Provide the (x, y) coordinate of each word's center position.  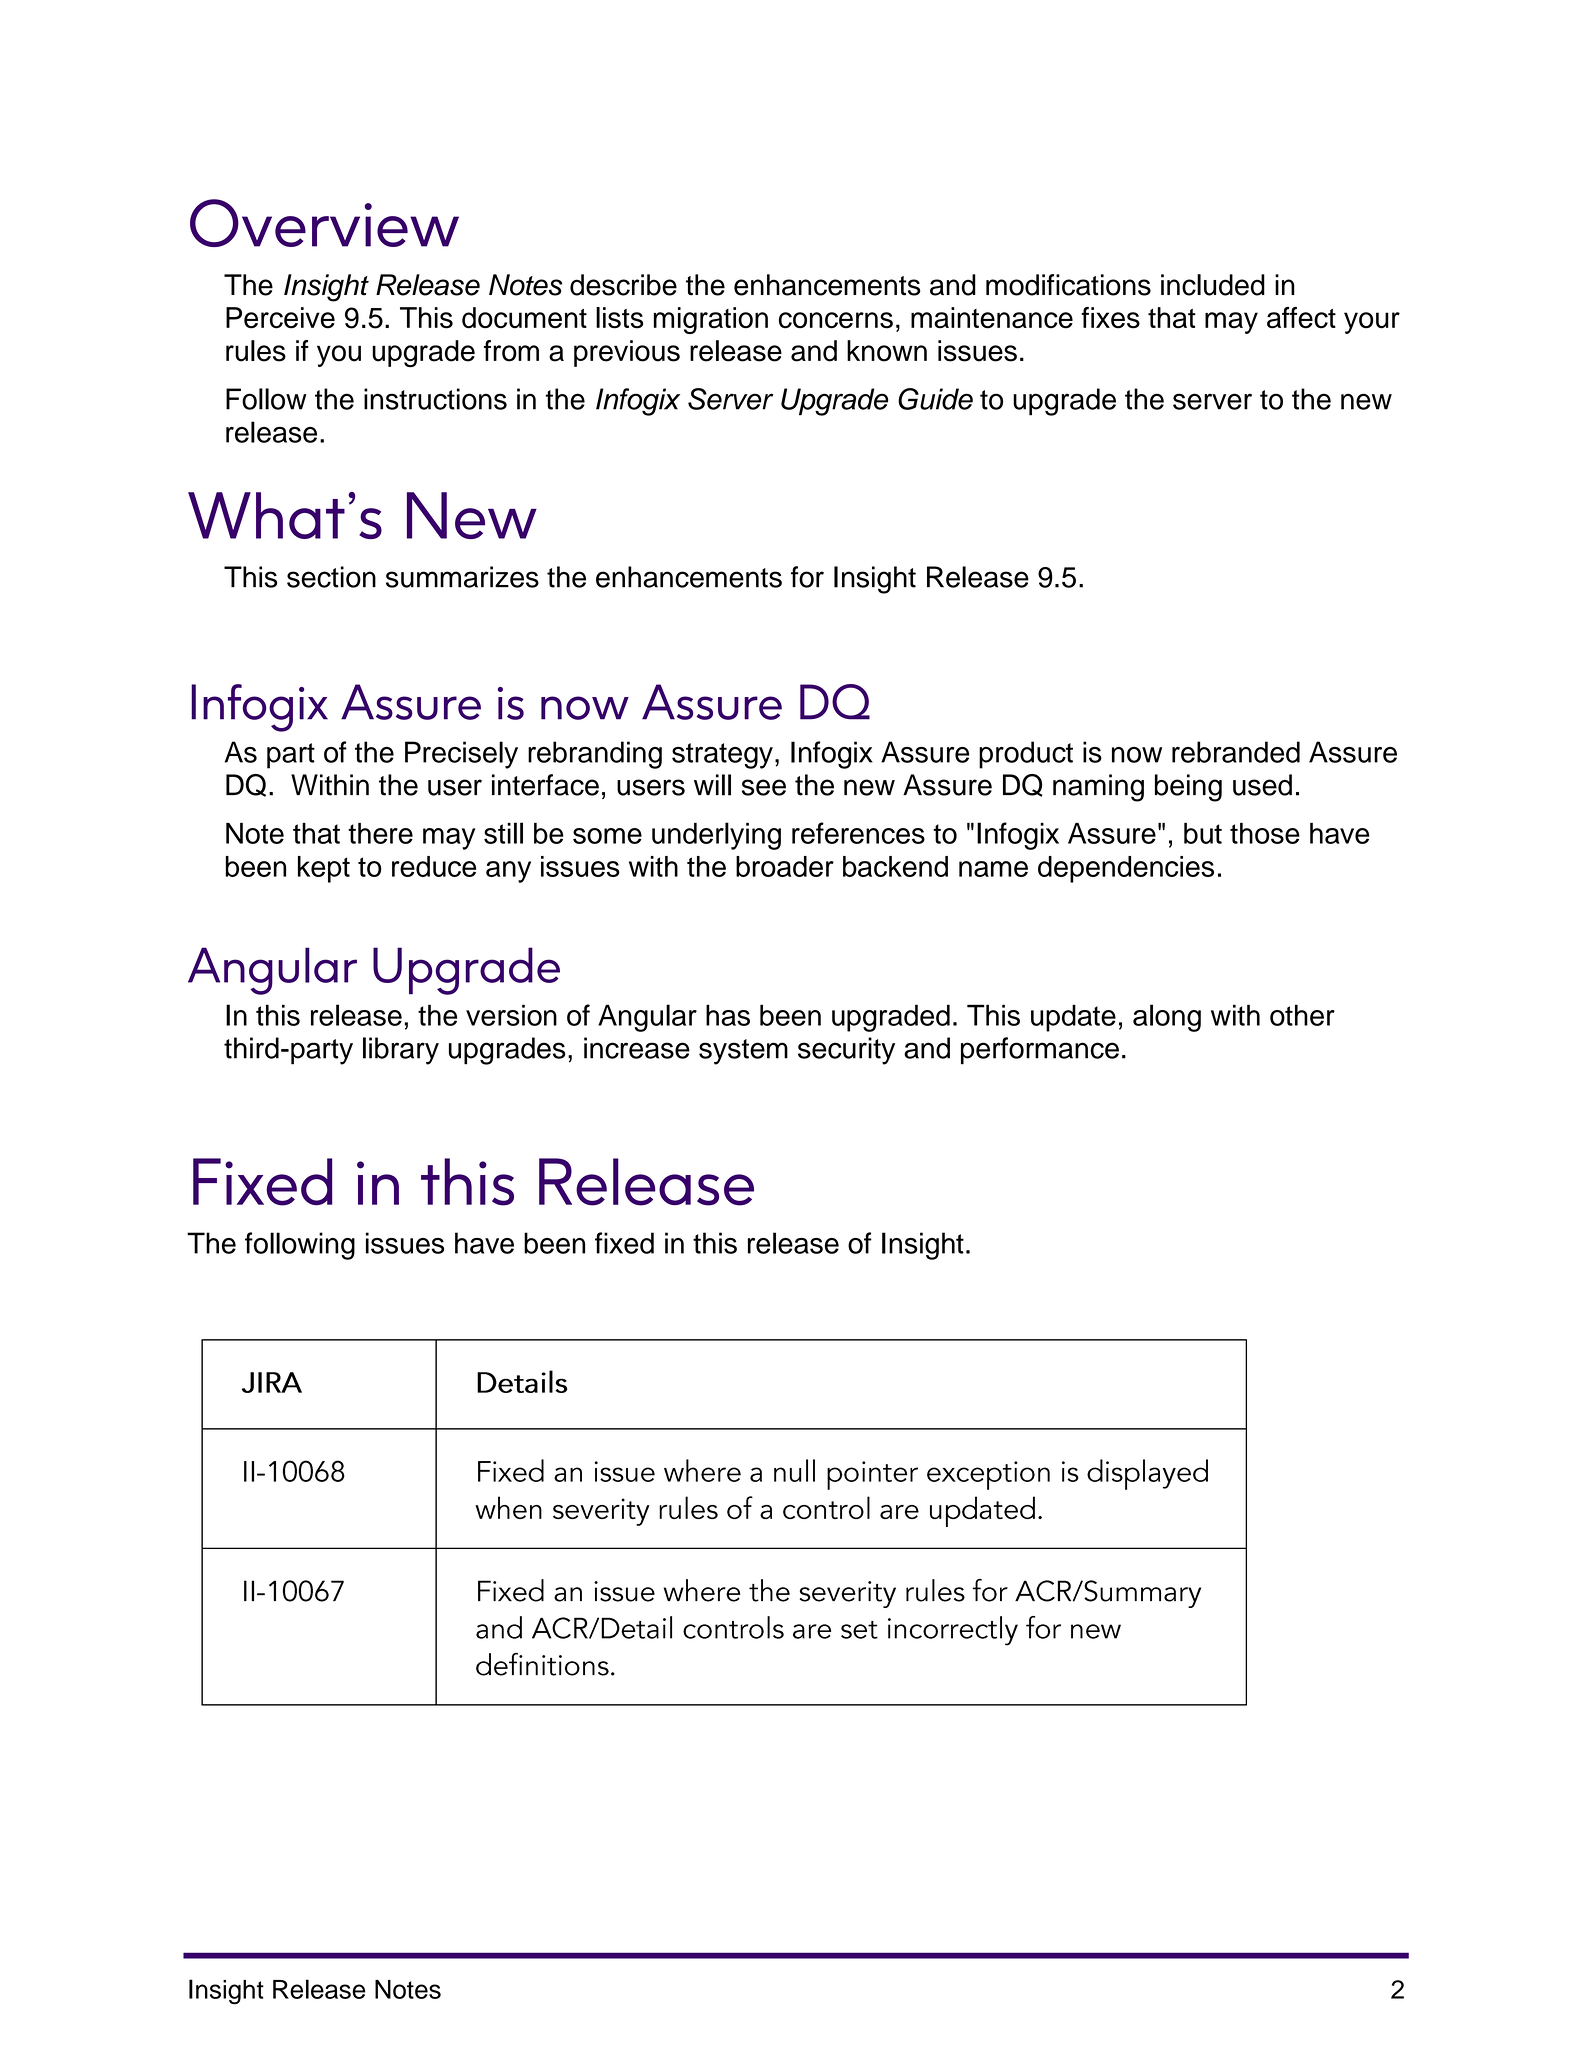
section (331, 577)
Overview (324, 223)
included (1213, 285)
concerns (836, 320)
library (401, 1051)
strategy (722, 756)
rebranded (1236, 752)
